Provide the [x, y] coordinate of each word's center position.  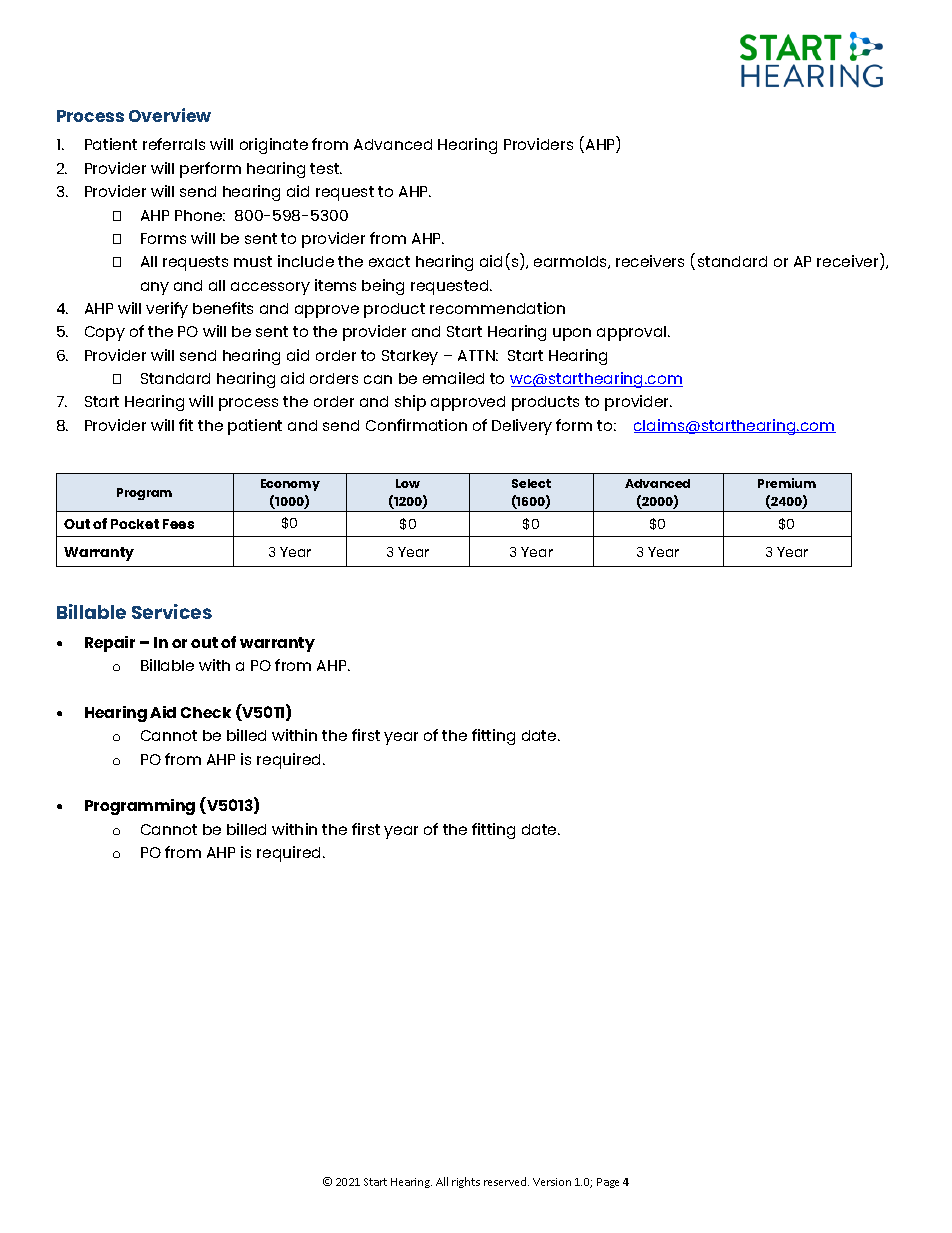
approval [633, 333]
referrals [174, 144]
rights [466, 1182]
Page [608, 1183]
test [326, 168]
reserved [506, 1181]
